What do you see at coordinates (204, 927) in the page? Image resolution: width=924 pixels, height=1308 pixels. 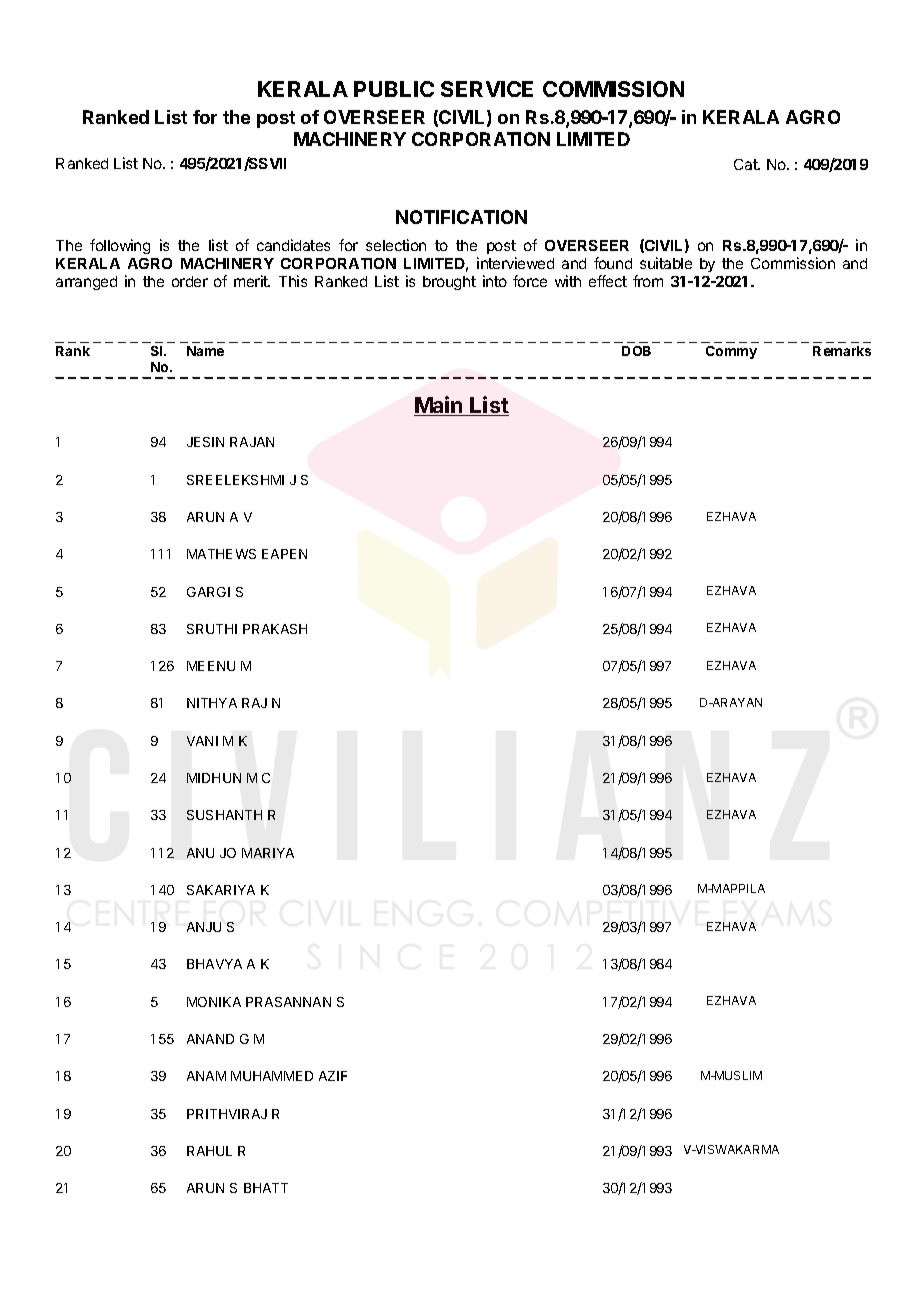 I see `ANJU` at bounding box center [204, 927].
